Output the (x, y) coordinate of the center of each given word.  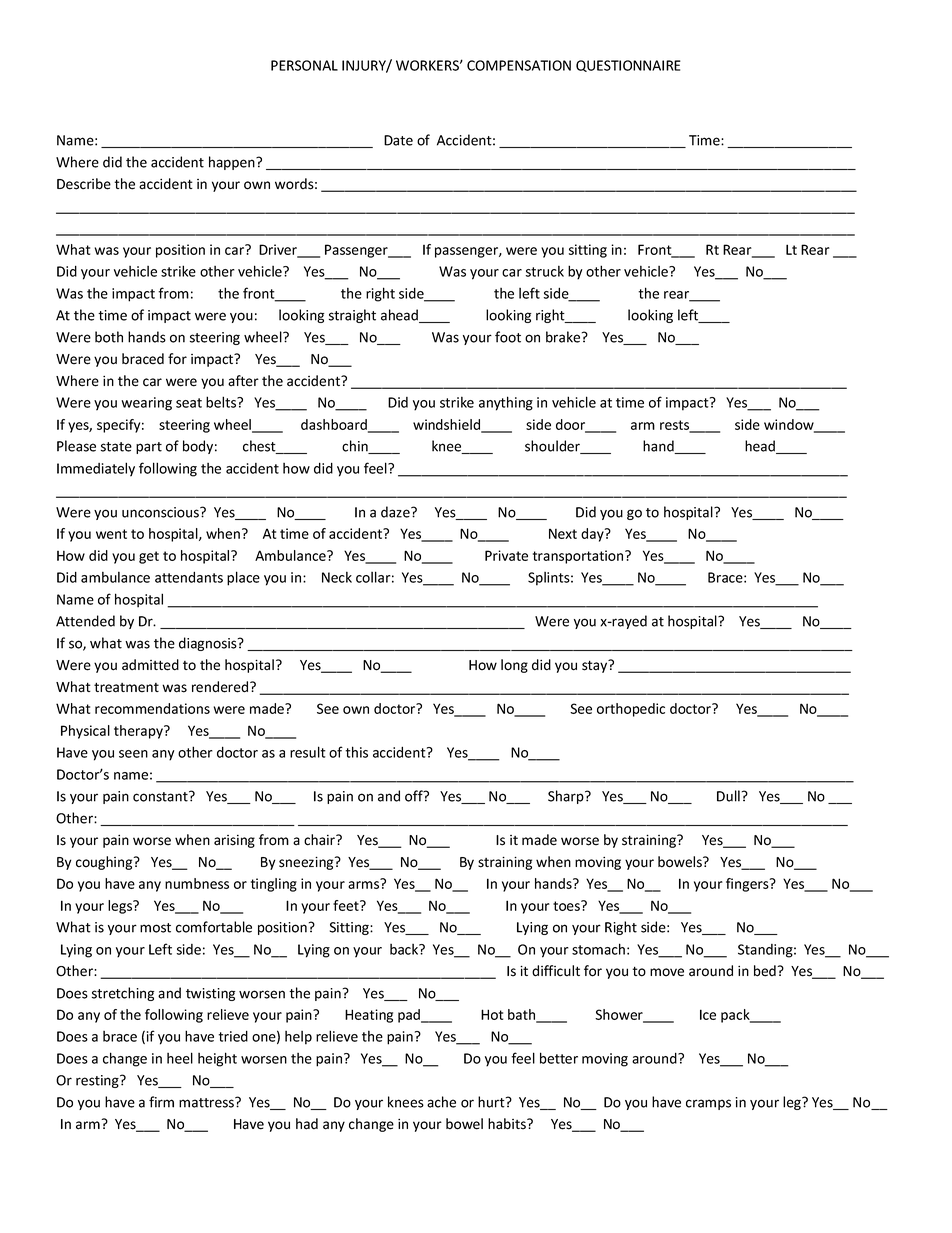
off (415, 796)
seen (133, 754)
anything (506, 403)
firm (161, 1102)
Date (398, 140)
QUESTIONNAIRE (628, 66)
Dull (728, 796)
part (149, 448)
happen (233, 163)
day (593, 535)
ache (441, 1102)
